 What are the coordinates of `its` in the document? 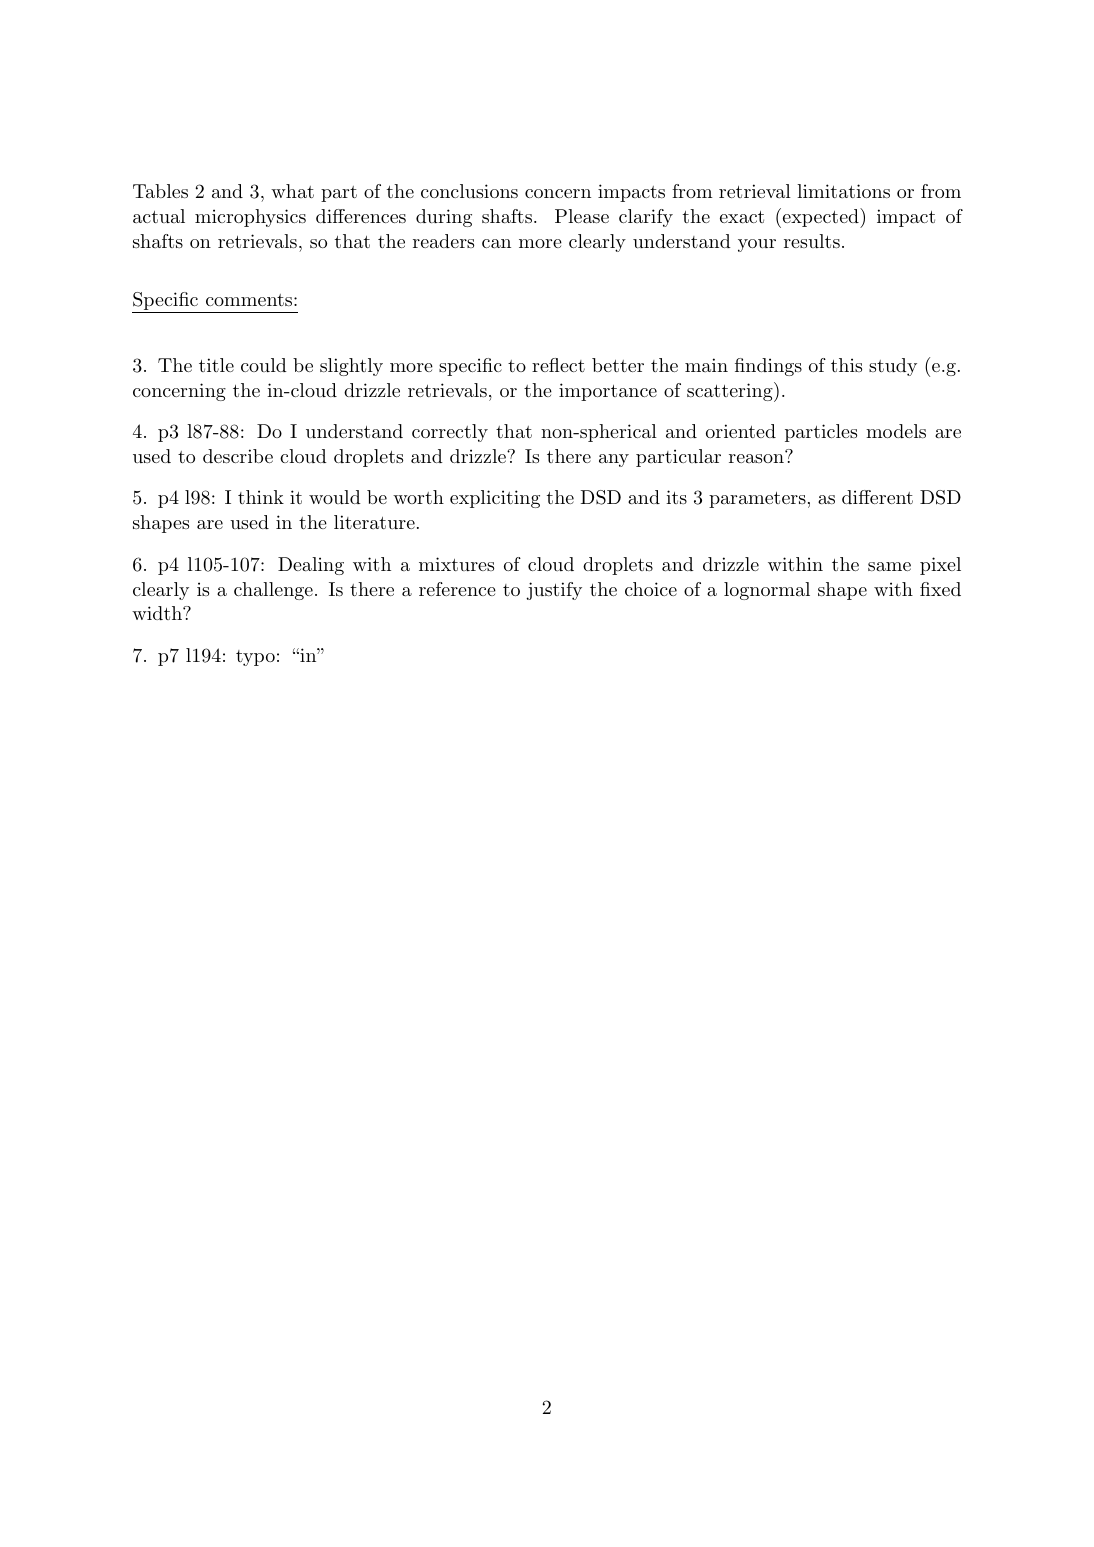 It's located at (676, 497).
